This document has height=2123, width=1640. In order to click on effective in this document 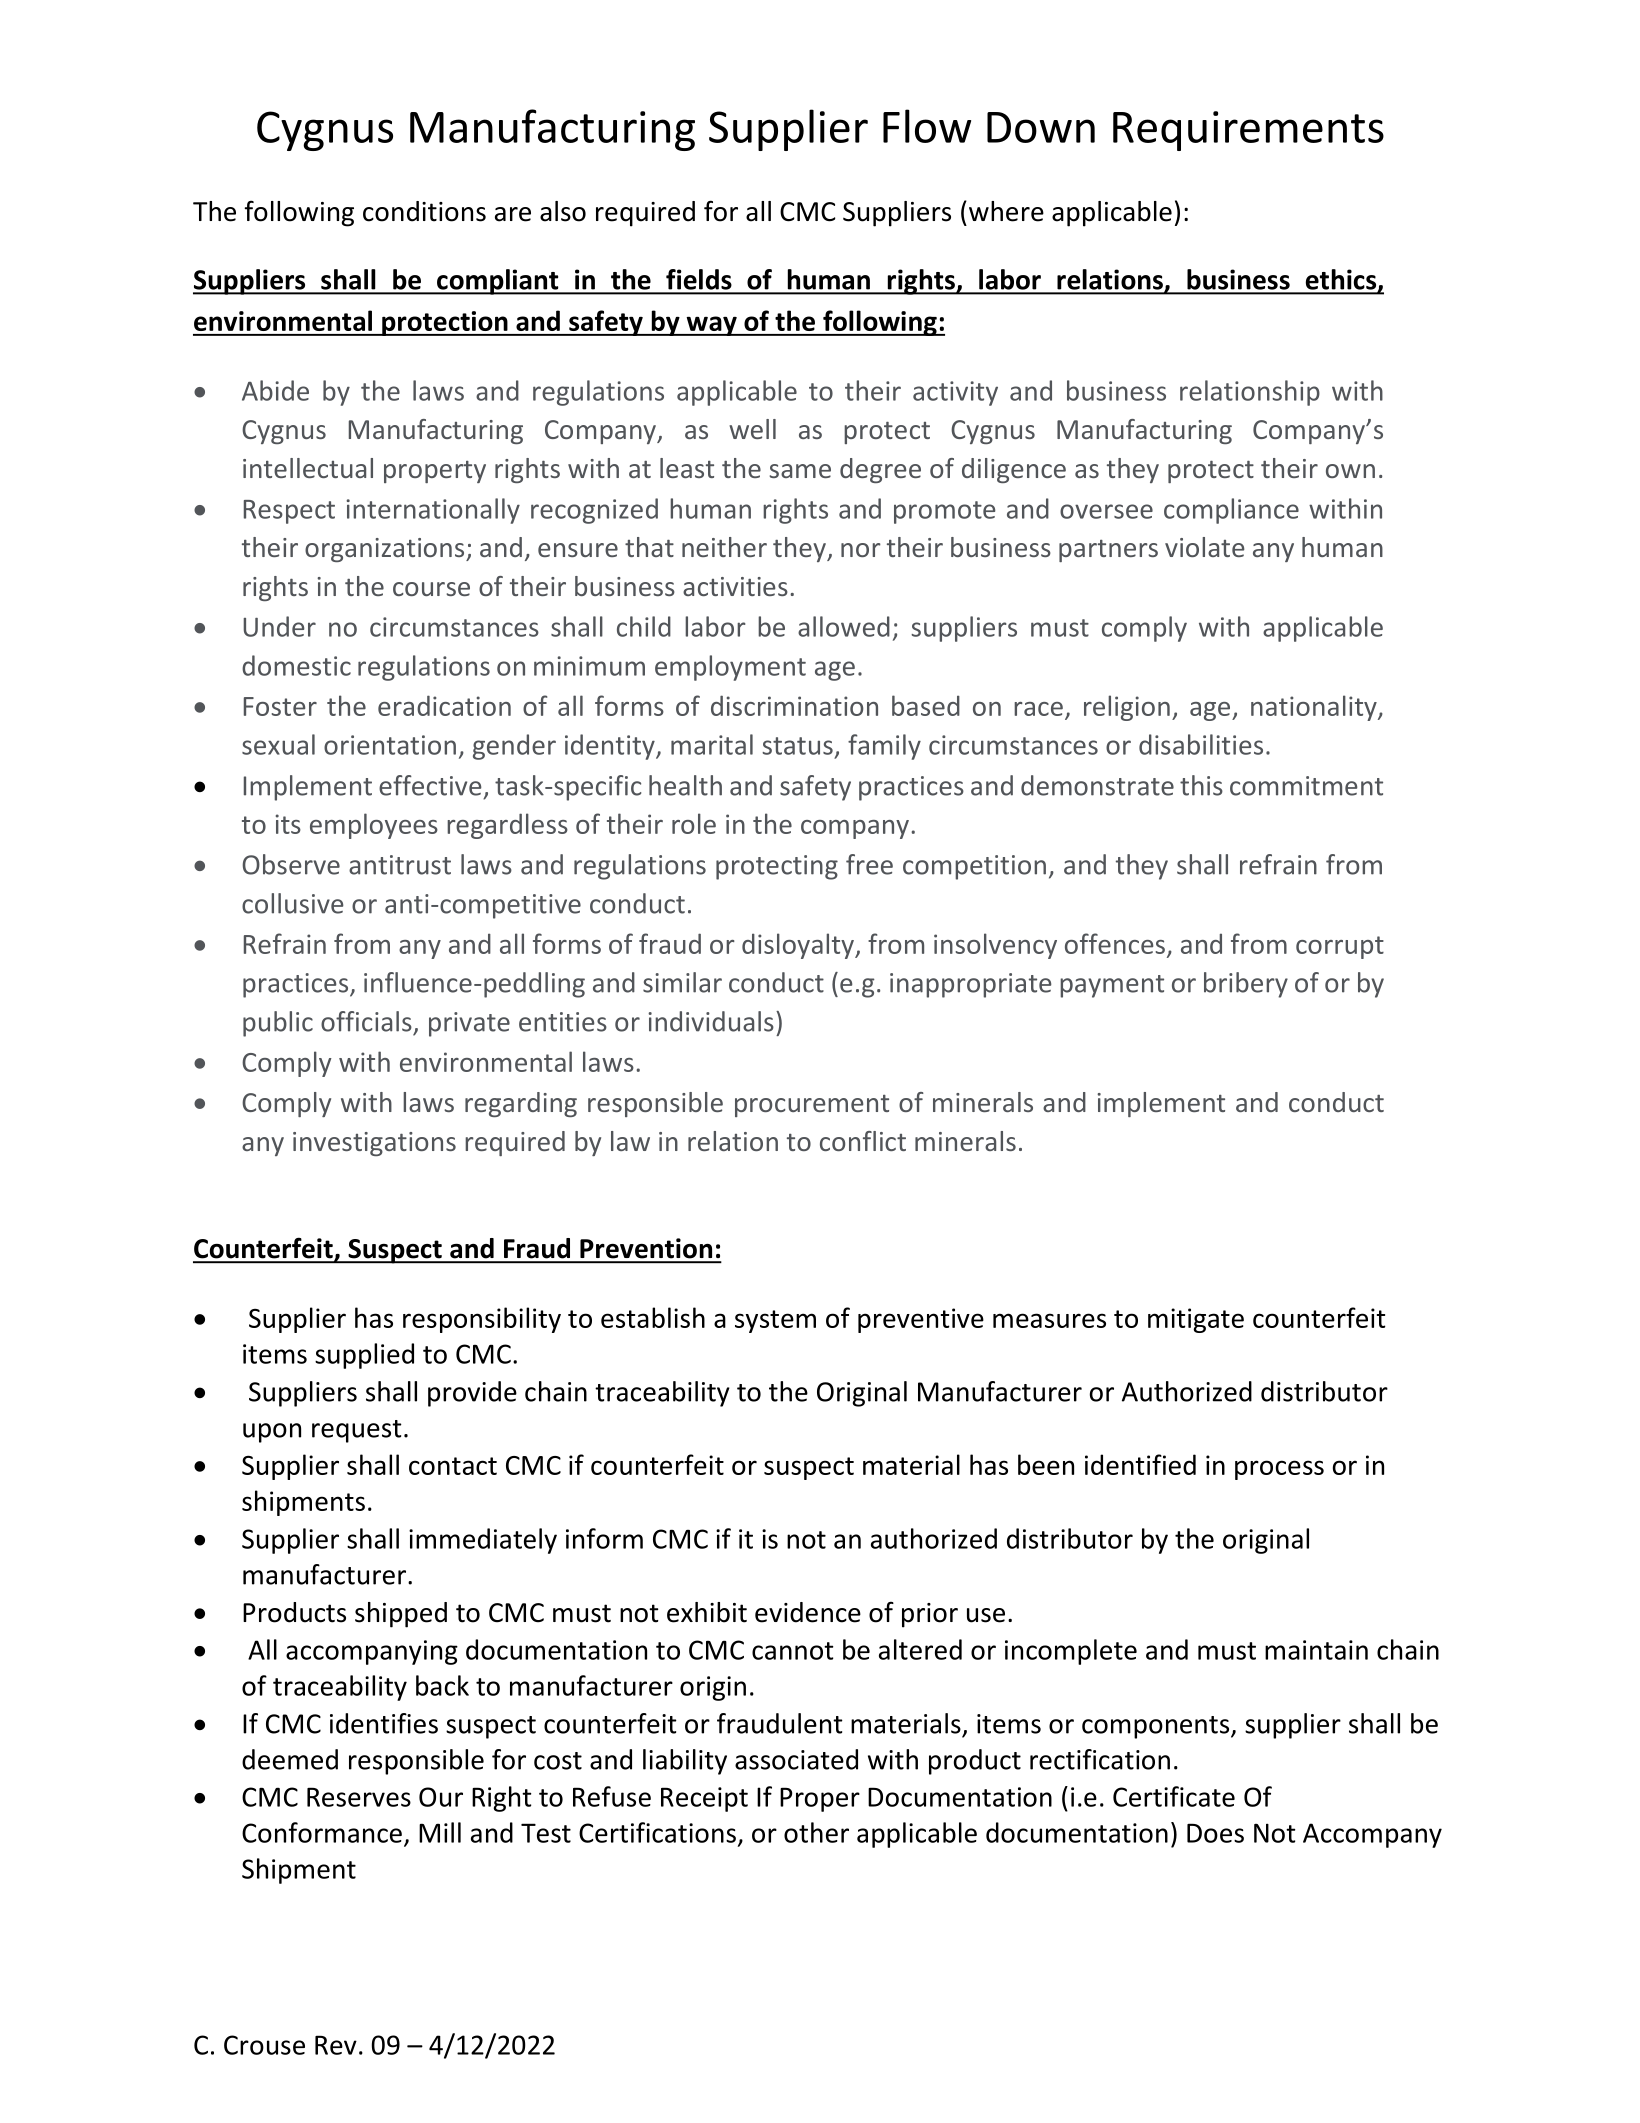, I will do `click(430, 785)`.
